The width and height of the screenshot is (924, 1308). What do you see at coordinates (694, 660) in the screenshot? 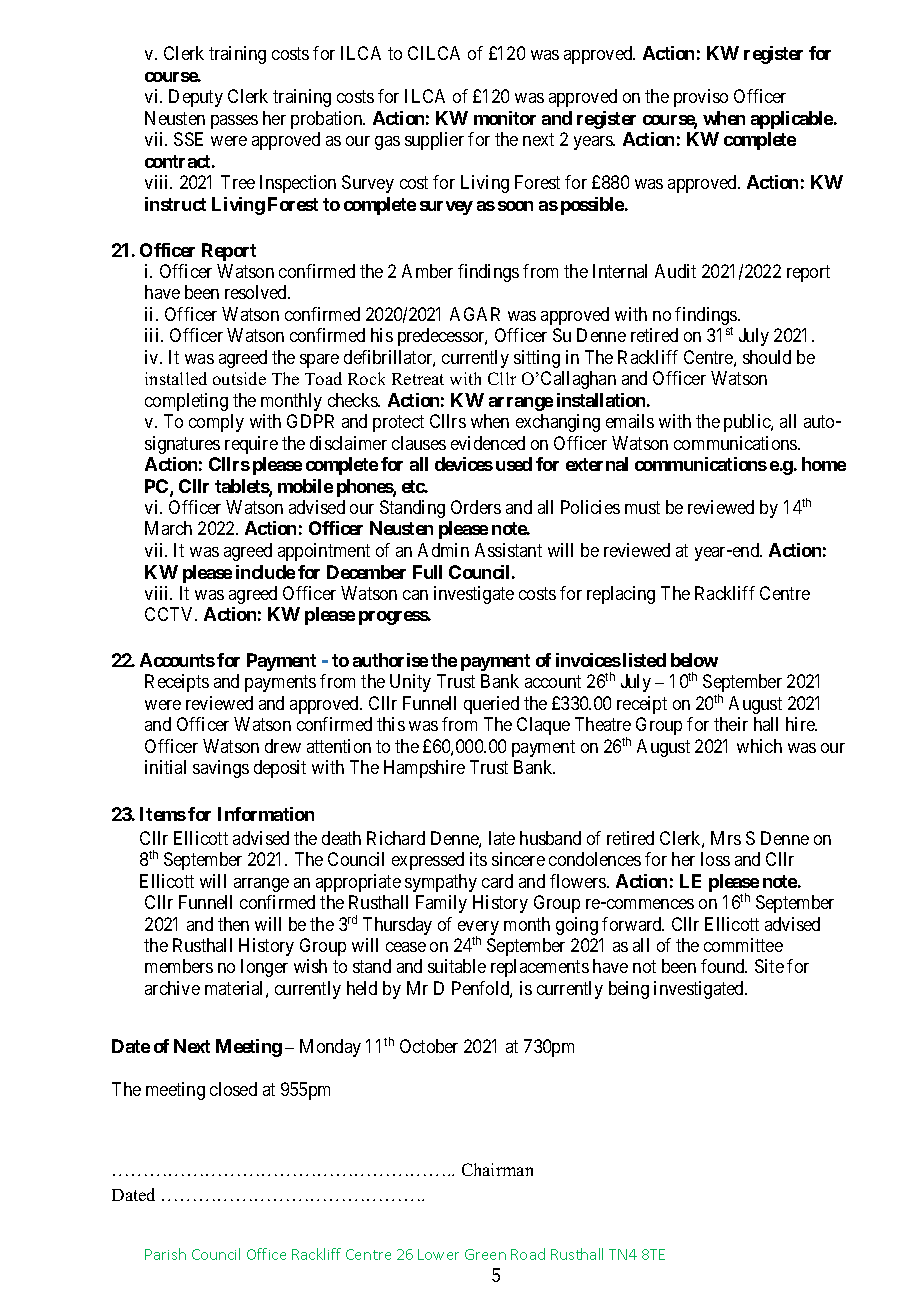
I see `below` at bounding box center [694, 660].
